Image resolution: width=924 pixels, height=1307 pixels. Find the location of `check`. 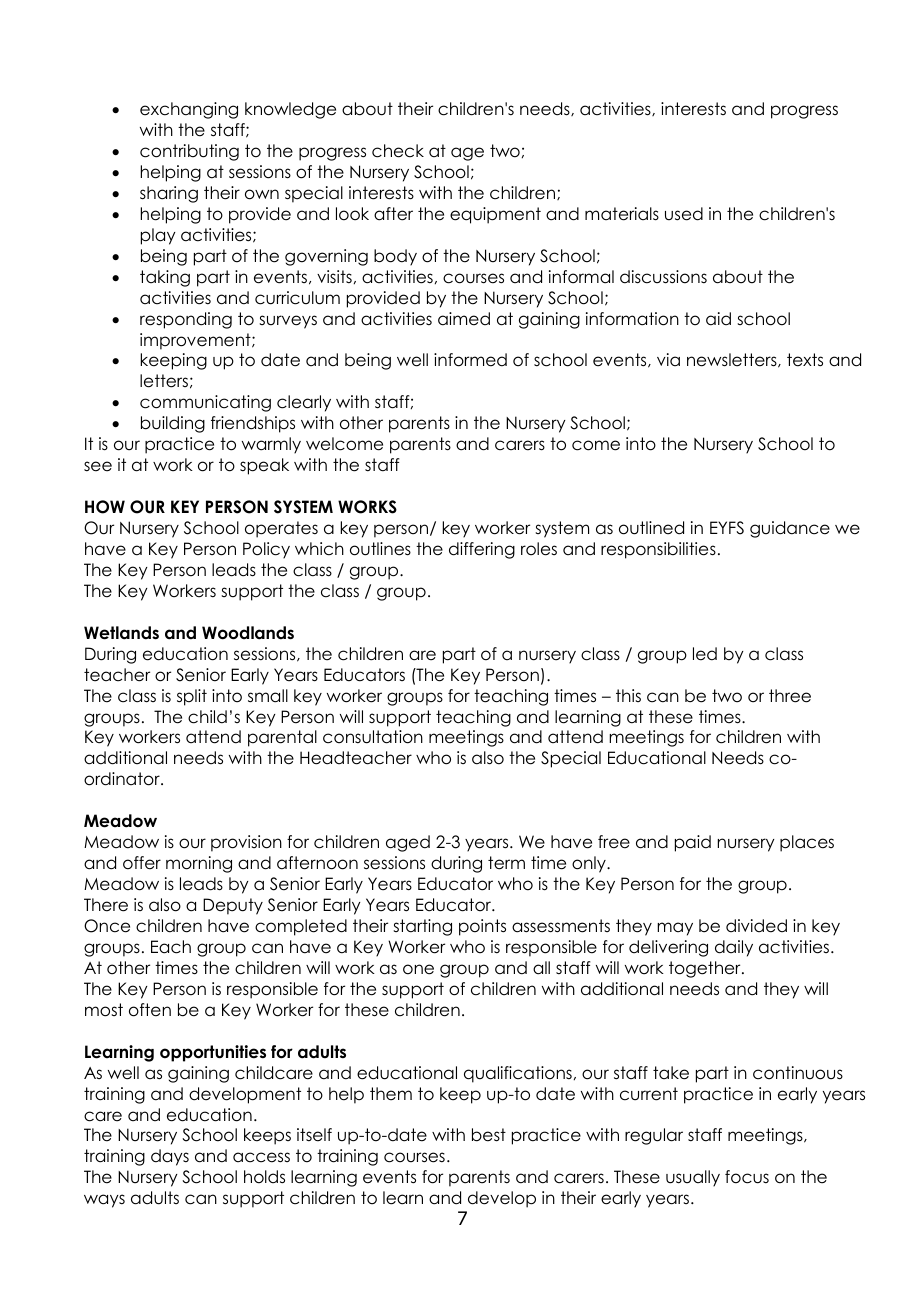

check is located at coordinates (398, 151).
